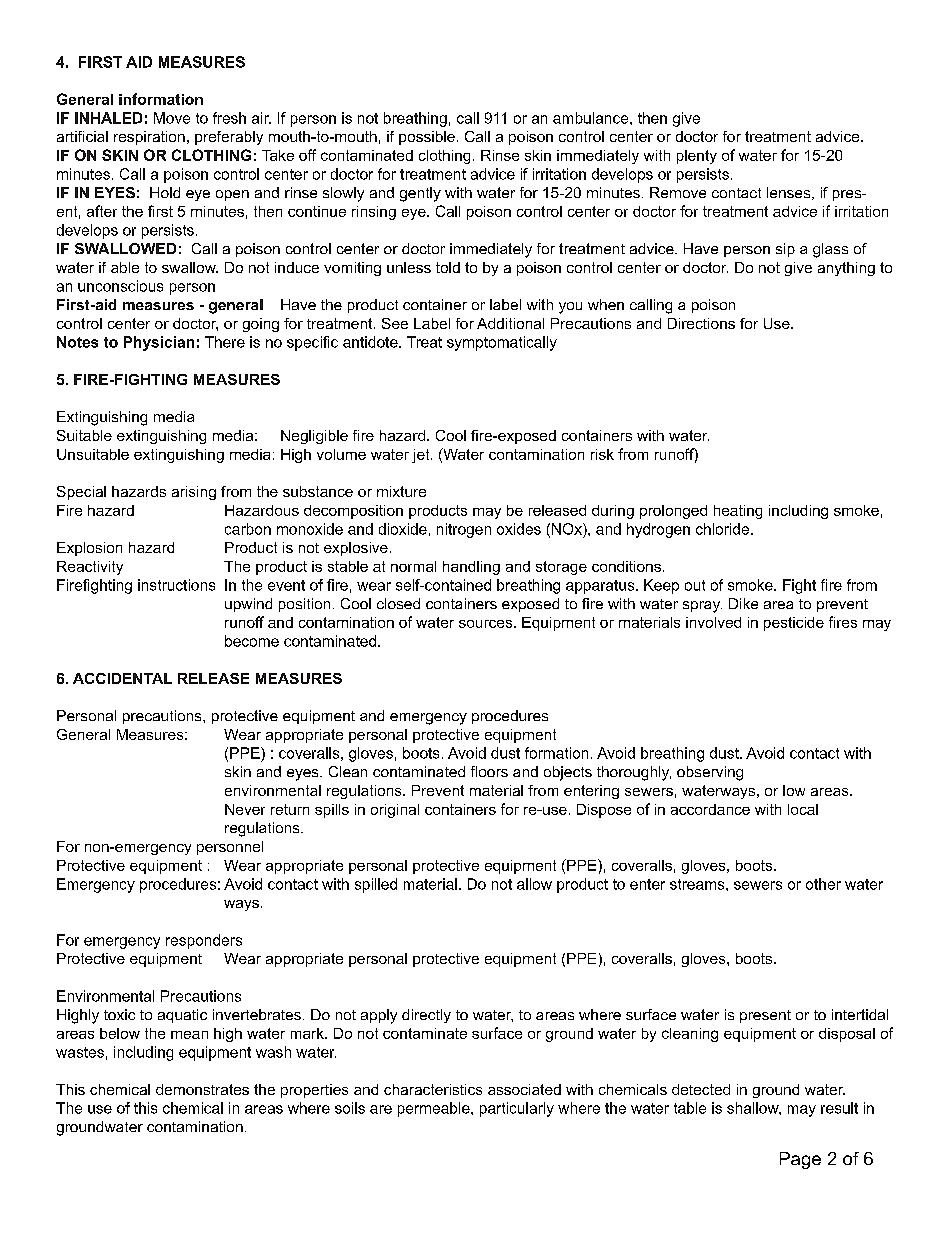 The image size is (952, 1233). I want to click on demonstrates, so click(202, 1089).
